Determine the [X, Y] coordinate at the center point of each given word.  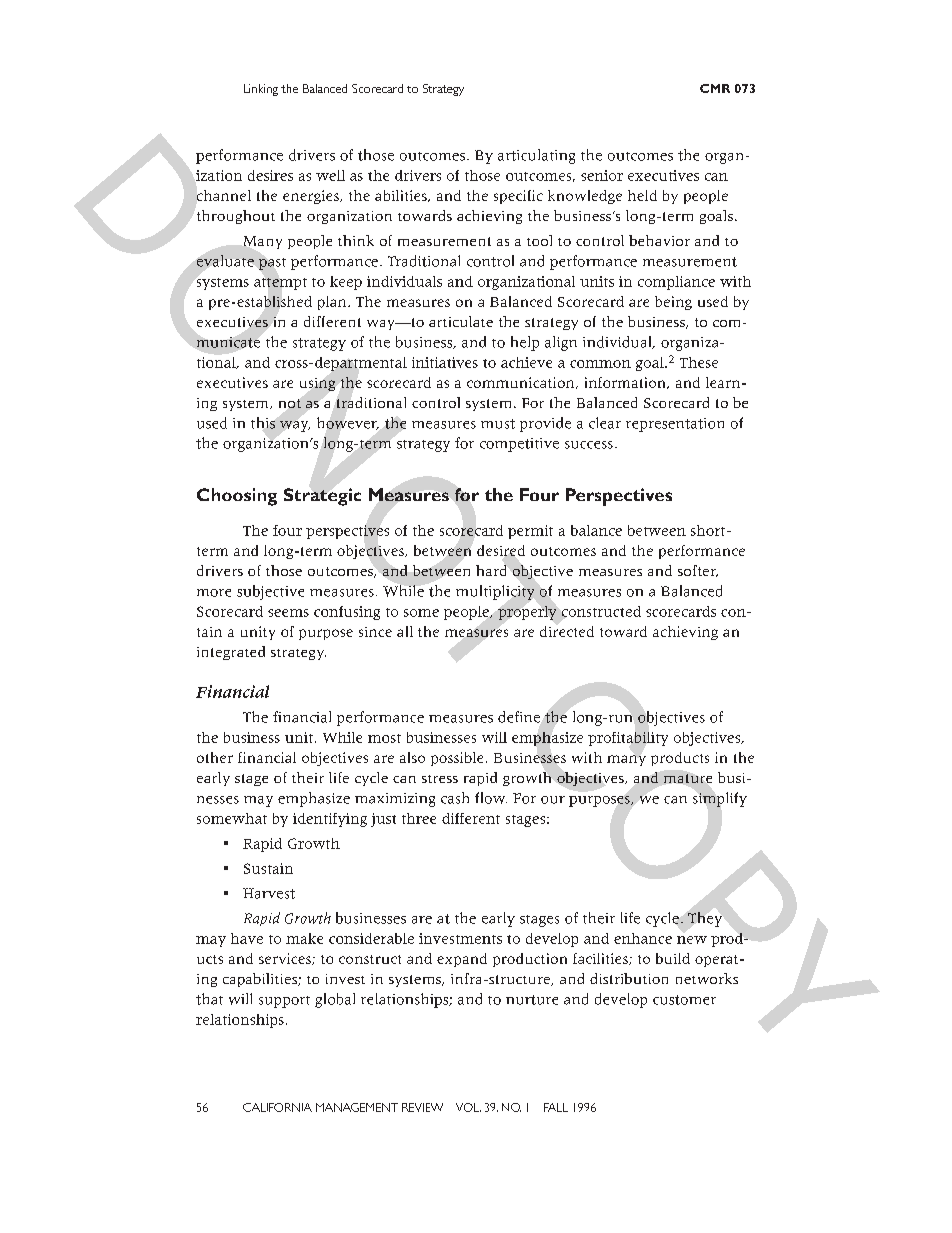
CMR [715, 88]
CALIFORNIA [277, 1107]
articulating [536, 156]
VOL [468, 1107]
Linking [261, 90]
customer [684, 1000]
